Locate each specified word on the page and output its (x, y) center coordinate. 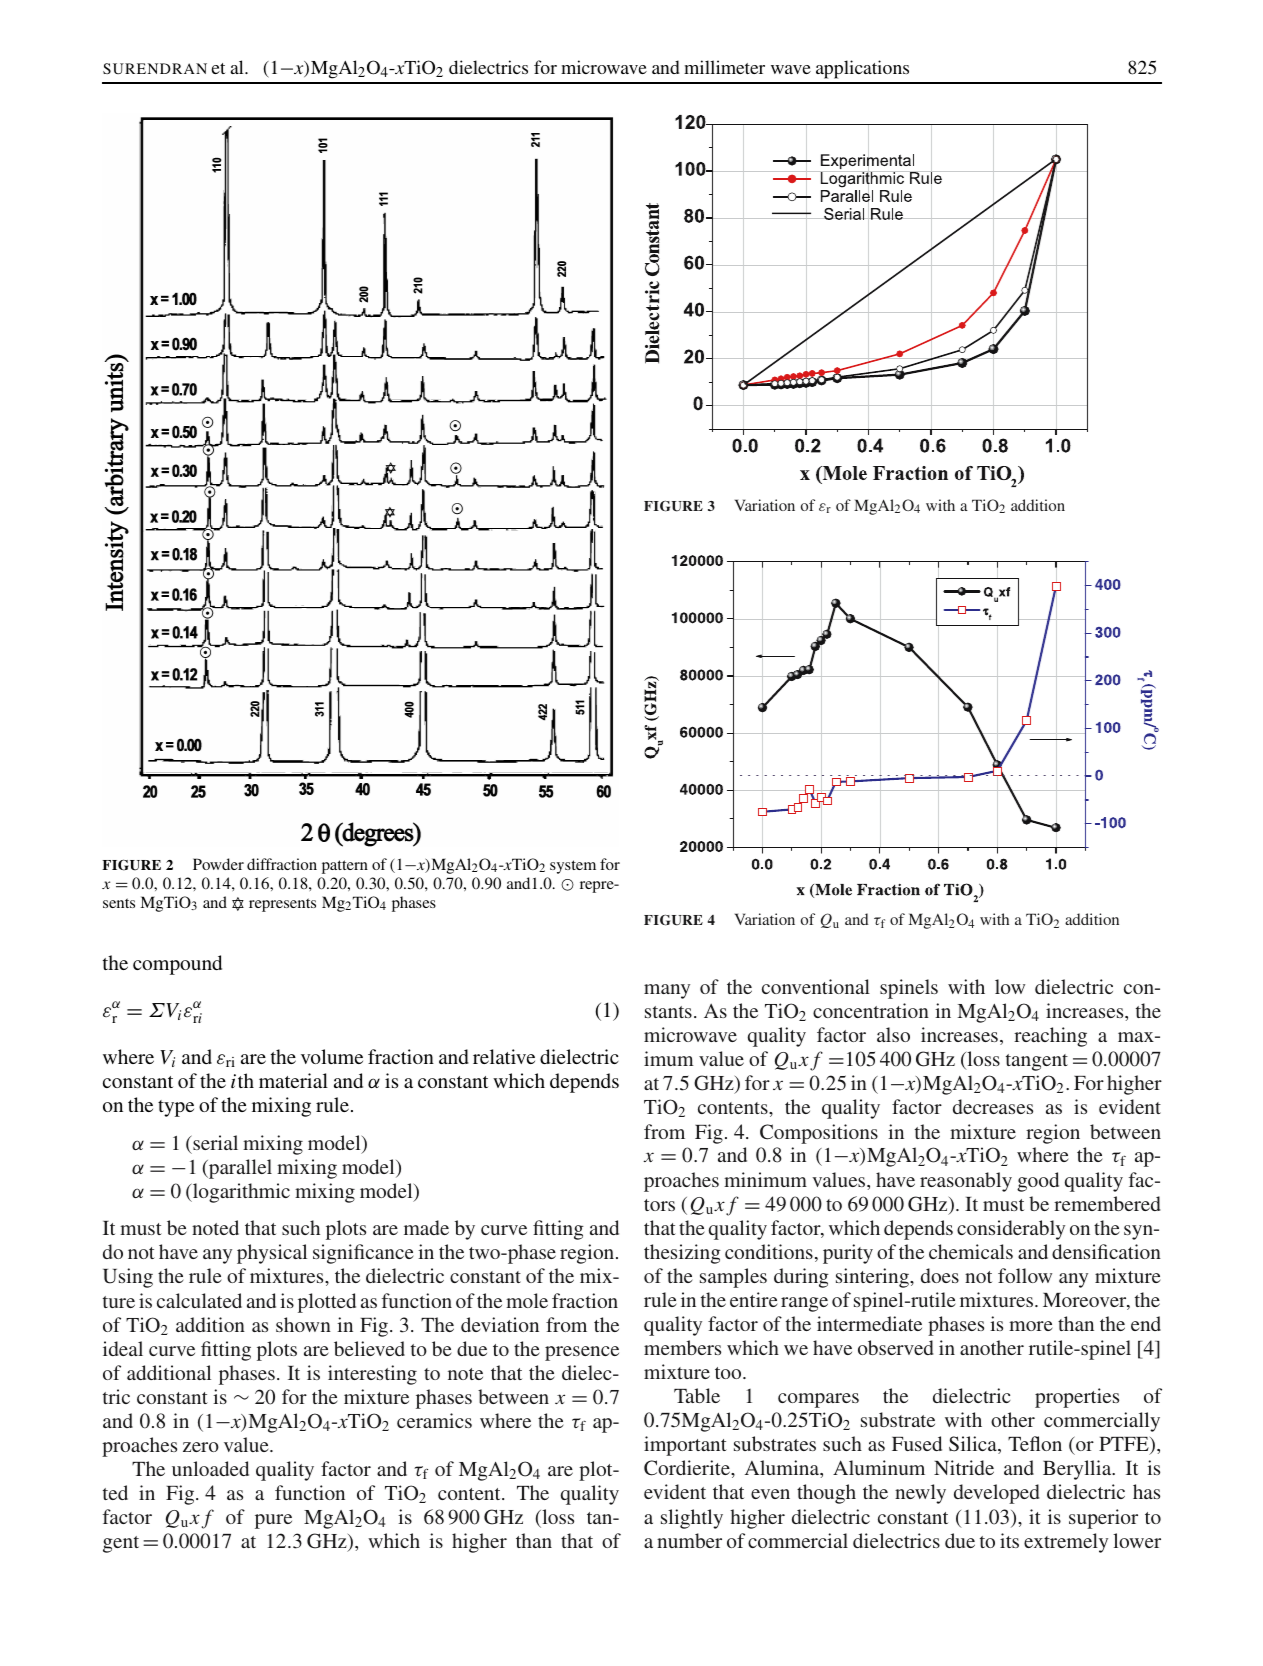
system (573, 867)
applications (862, 69)
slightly (692, 1519)
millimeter (724, 67)
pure (273, 1521)
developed (996, 1494)
